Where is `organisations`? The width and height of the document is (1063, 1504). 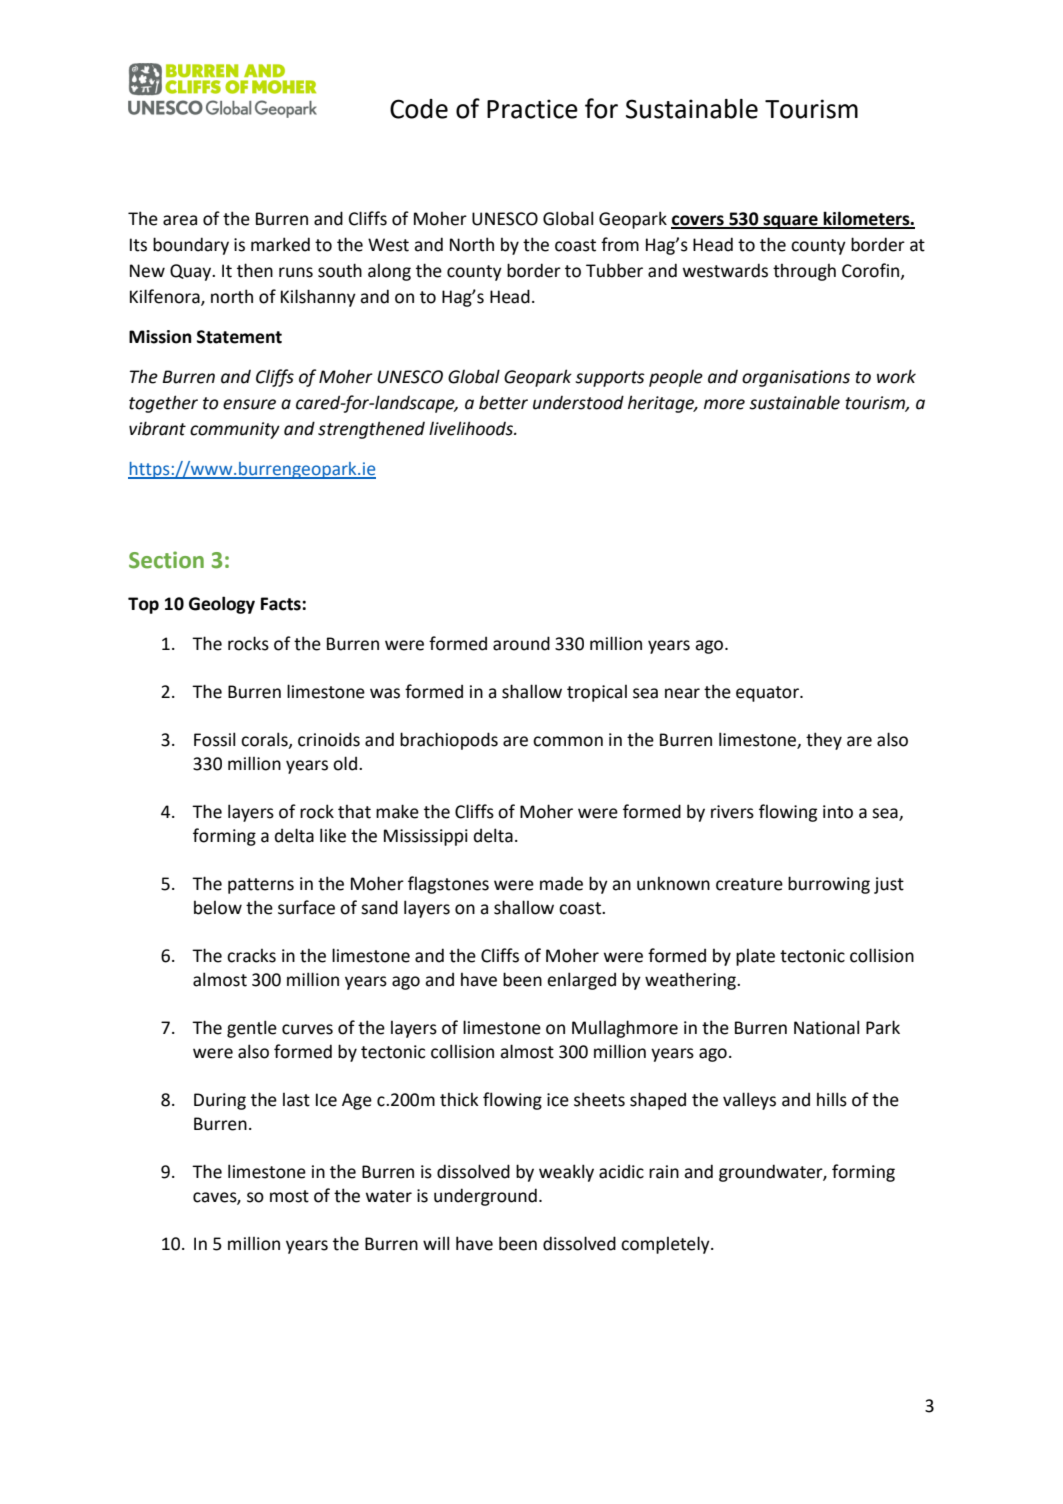 organisations is located at coordinates (796, 378).
